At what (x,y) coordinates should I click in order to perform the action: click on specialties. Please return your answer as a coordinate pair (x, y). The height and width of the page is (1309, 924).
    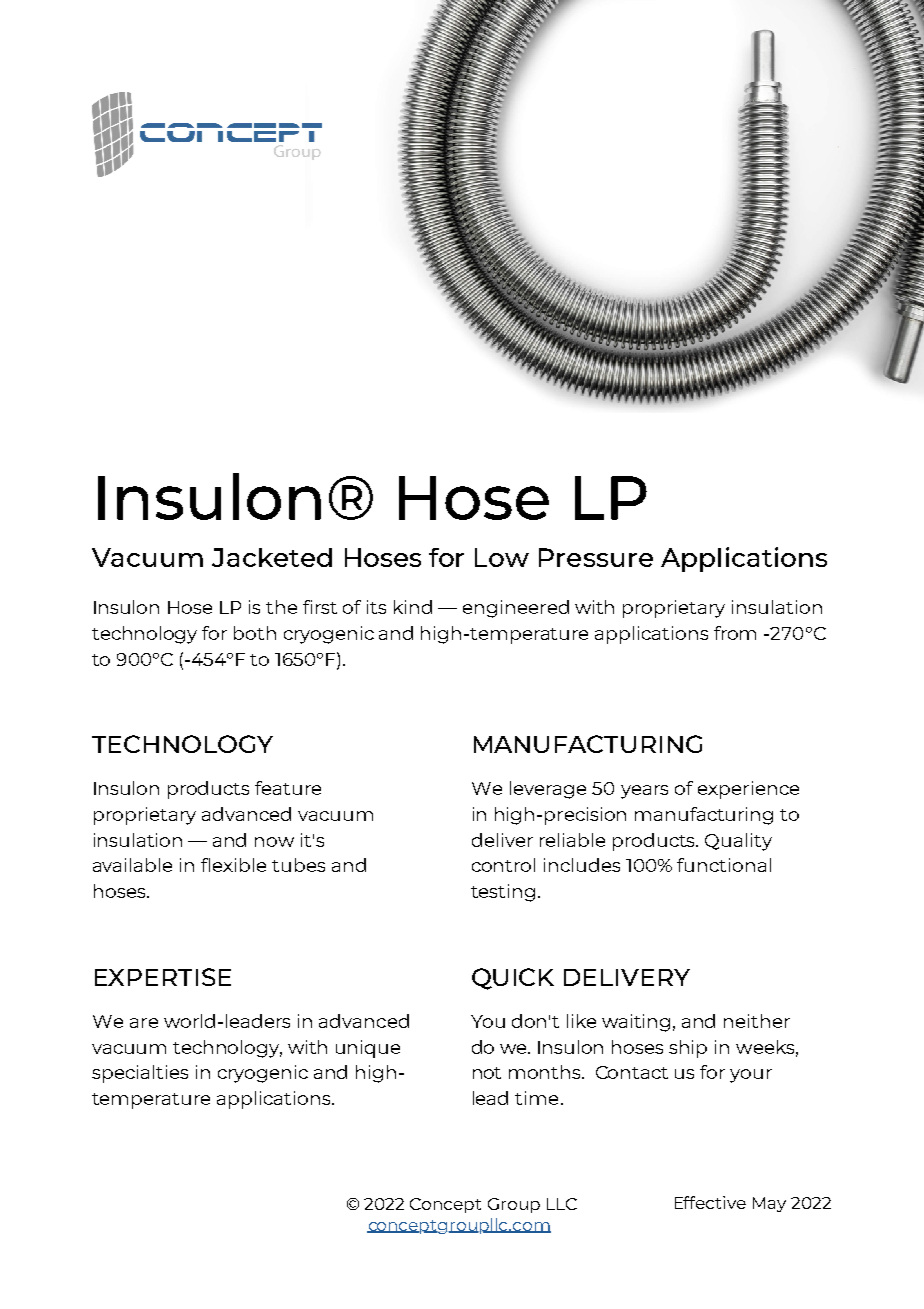
    Looking at the image, I should click on (140, 1074).
